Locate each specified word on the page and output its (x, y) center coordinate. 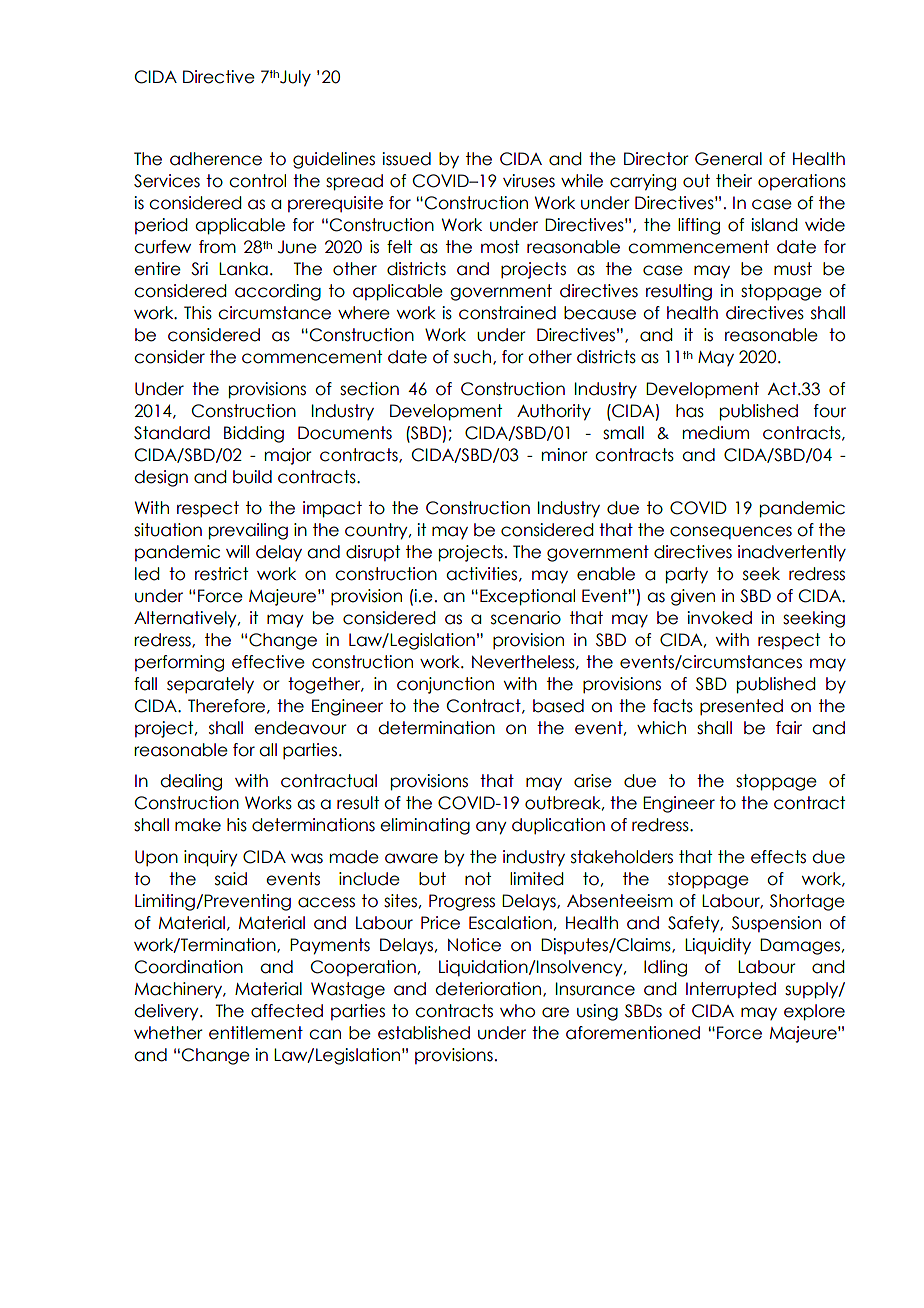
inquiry (210, 858)
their (734, 181)
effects (778, 857)
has (690, 411)
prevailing (248, 531)
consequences (731, 532)
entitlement (256, 1033)
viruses (529, 181)
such (472, 357)
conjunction (445, 685)
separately (210, 685)
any (491, 828)
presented (741, 707)
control (257, 181)
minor (565, 455)
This (198, 313)
